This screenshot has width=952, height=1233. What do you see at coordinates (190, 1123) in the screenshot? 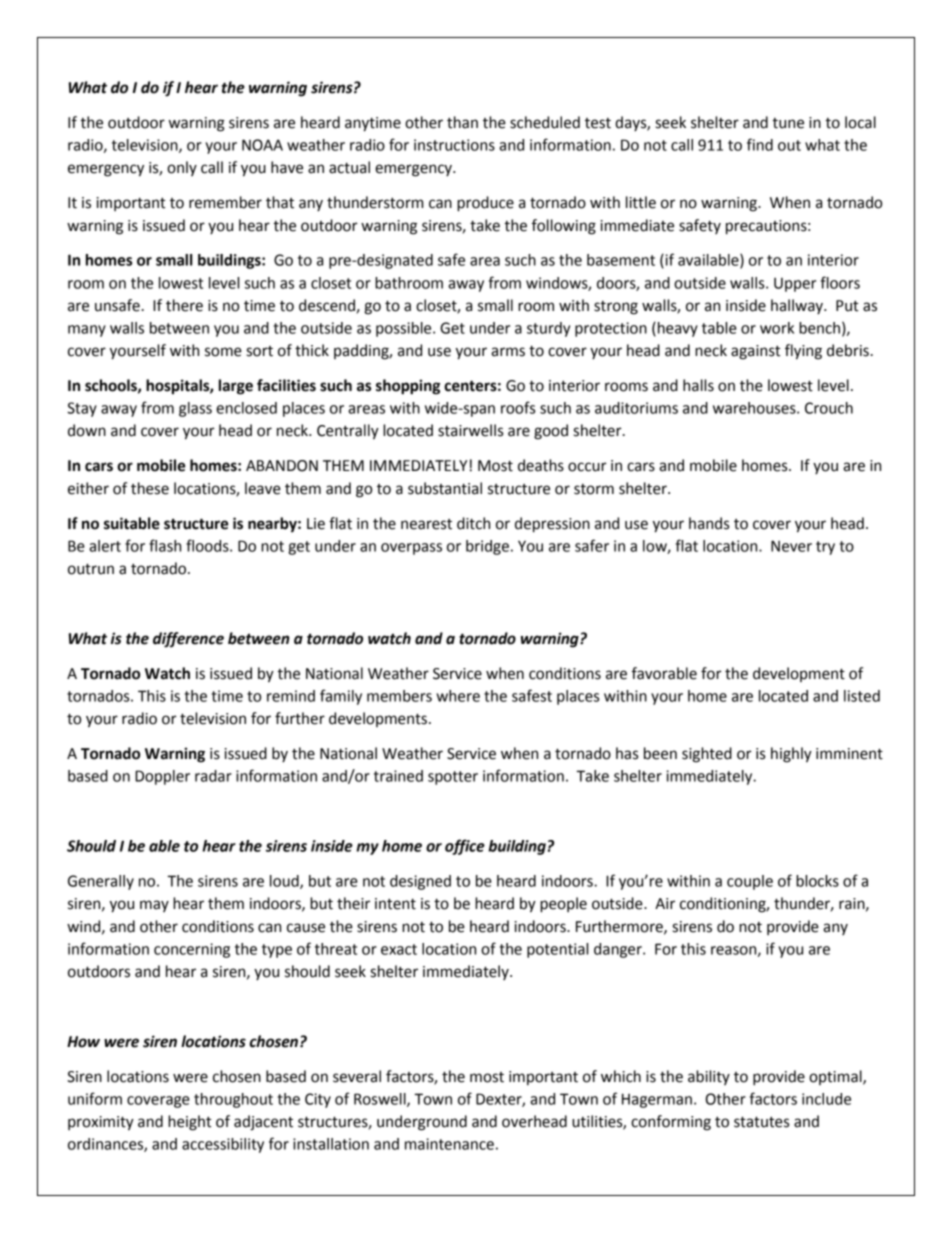
I see `height` at bounding box center [190, 1123].
